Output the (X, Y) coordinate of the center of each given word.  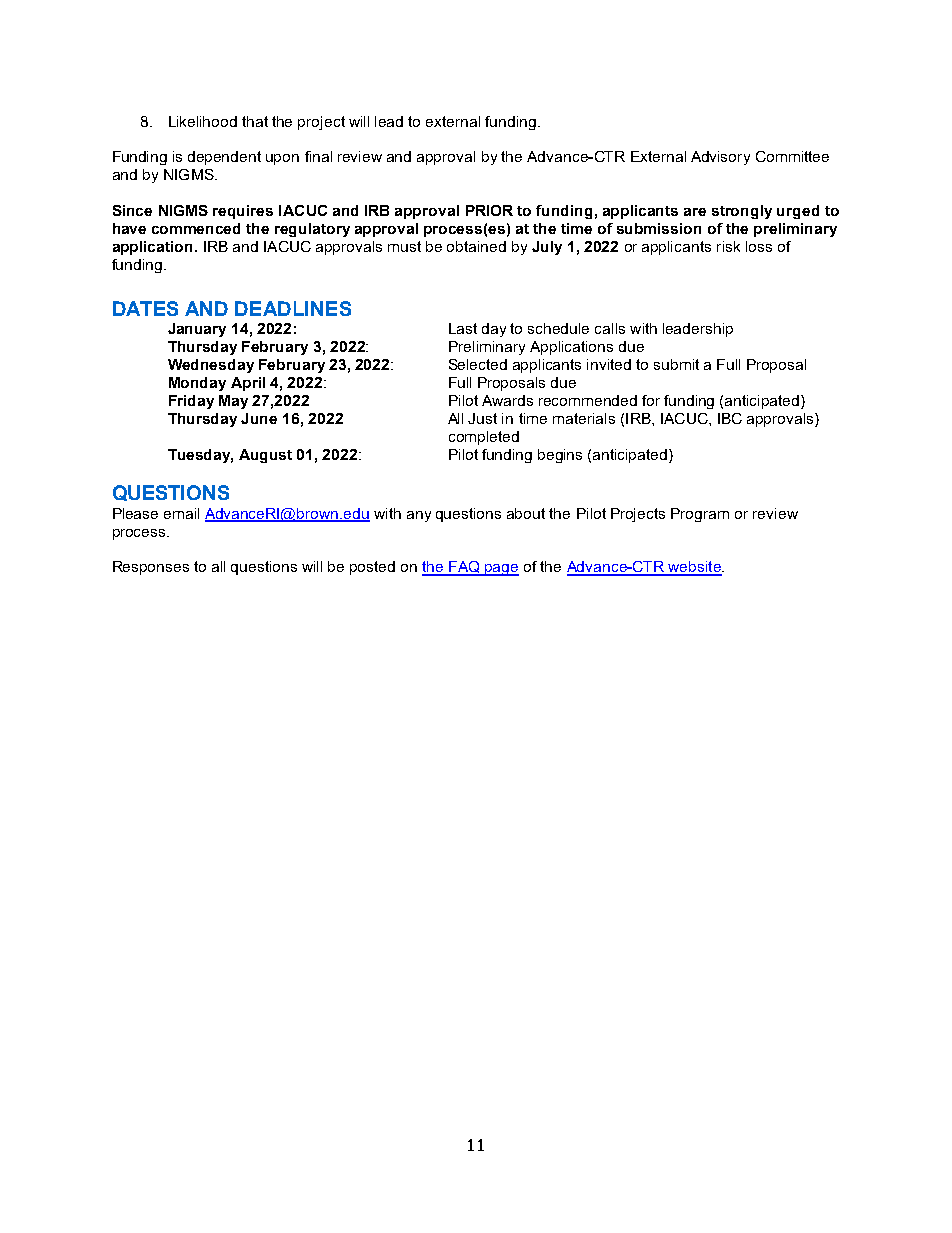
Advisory (720, 158)
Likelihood (203, 121)
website (694, 568)
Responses (151, 568)
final (318, 156)
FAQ (464, 568)
